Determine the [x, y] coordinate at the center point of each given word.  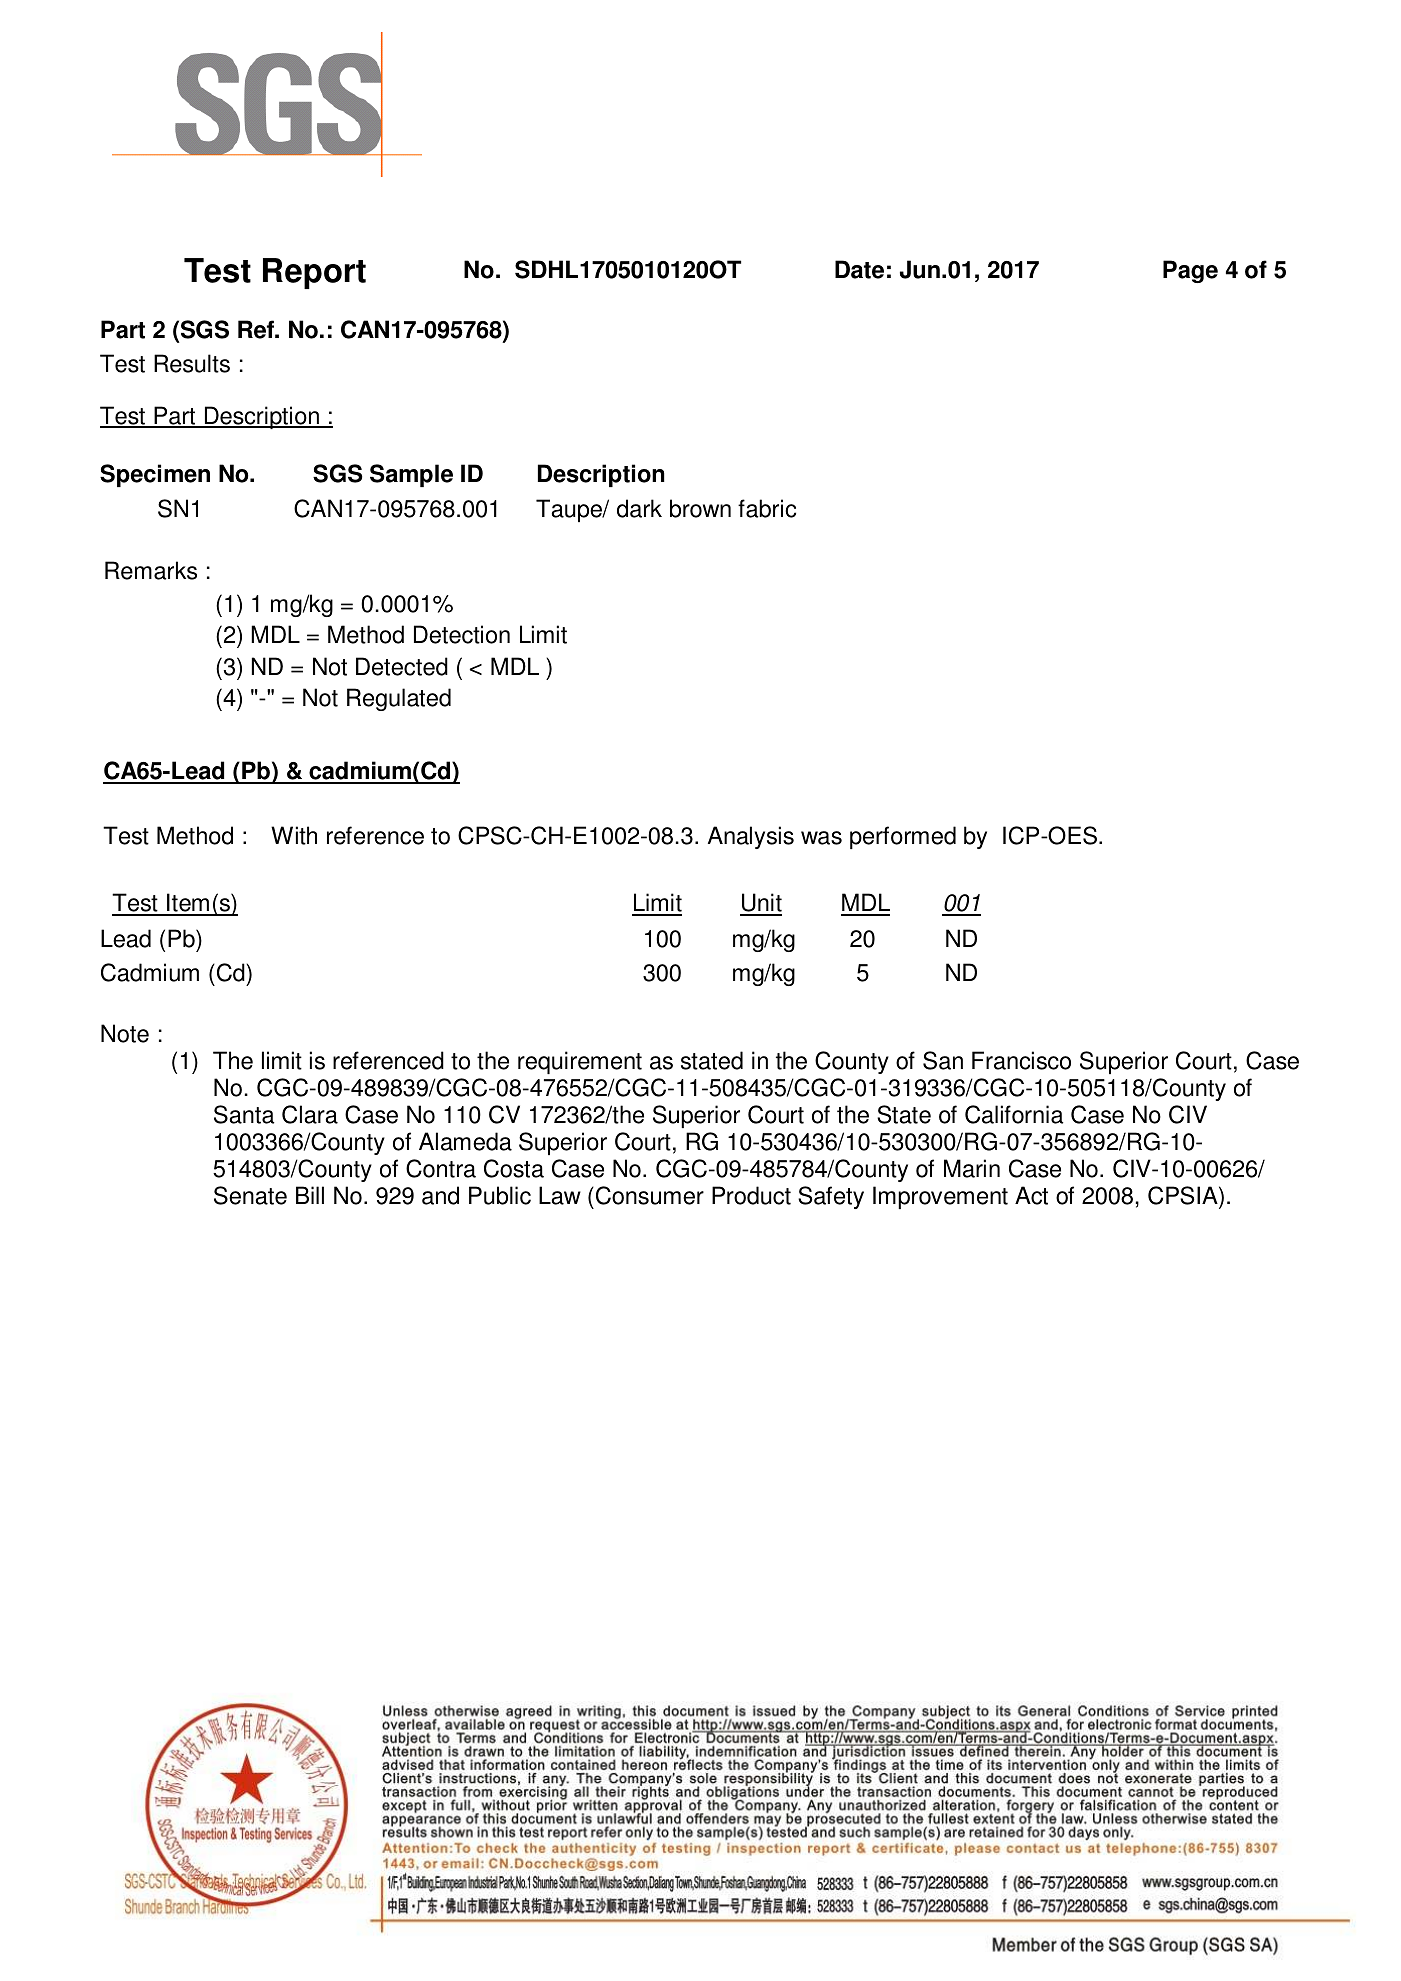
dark [639, 508]
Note [125, 1033]
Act [1031, 1195]
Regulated [399, 699]
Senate [250, 1195]
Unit [761, 904]
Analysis [751, 837]
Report [314, 273]
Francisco [1021, 1060]
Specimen [155, 475]
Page [1190, 271]
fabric [767, 508]
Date [859, 269]
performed [903, 837]
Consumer [650, 1195]
